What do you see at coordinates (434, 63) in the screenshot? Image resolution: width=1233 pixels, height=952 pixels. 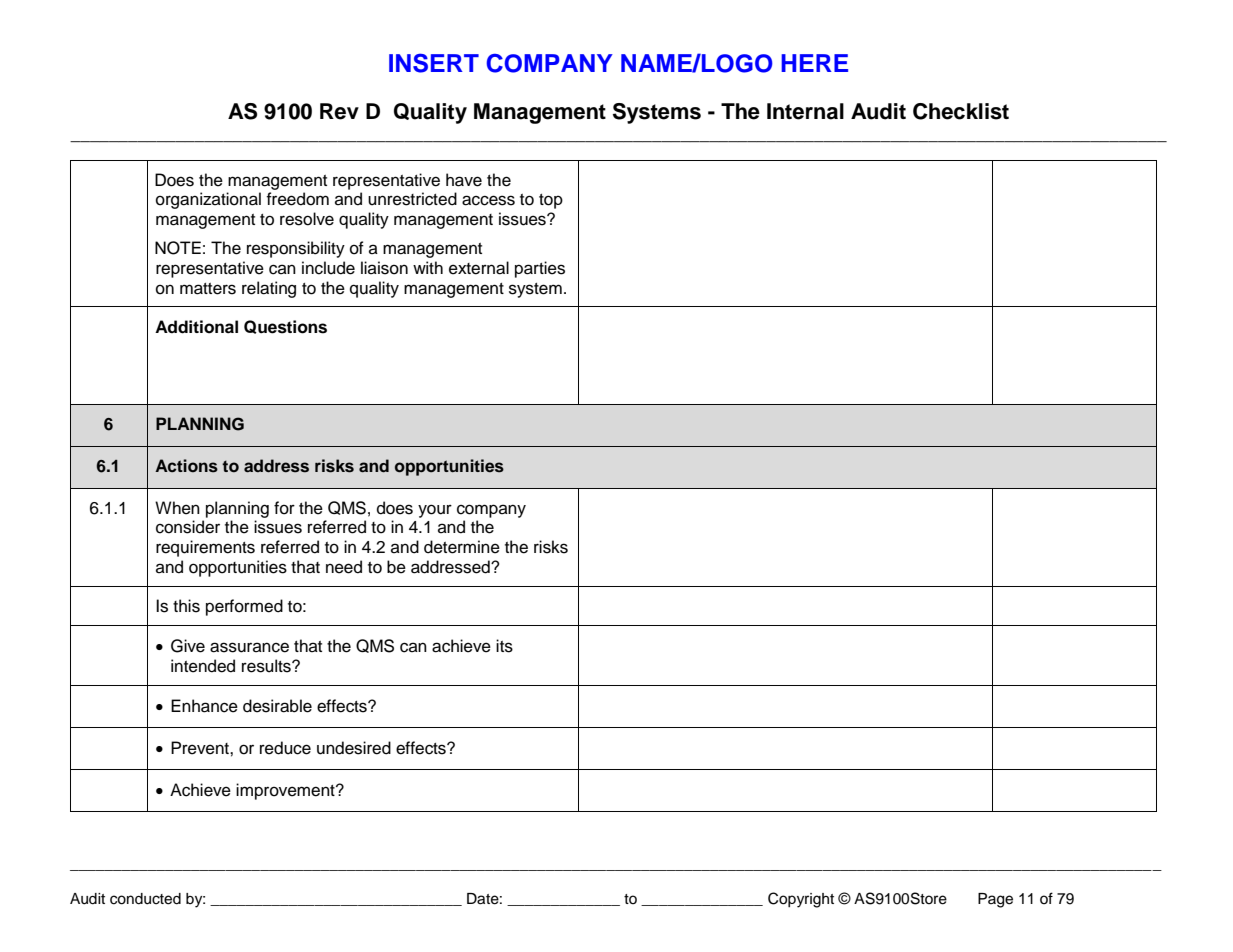 I see `INSERT` at bounding box center [434, 63].
